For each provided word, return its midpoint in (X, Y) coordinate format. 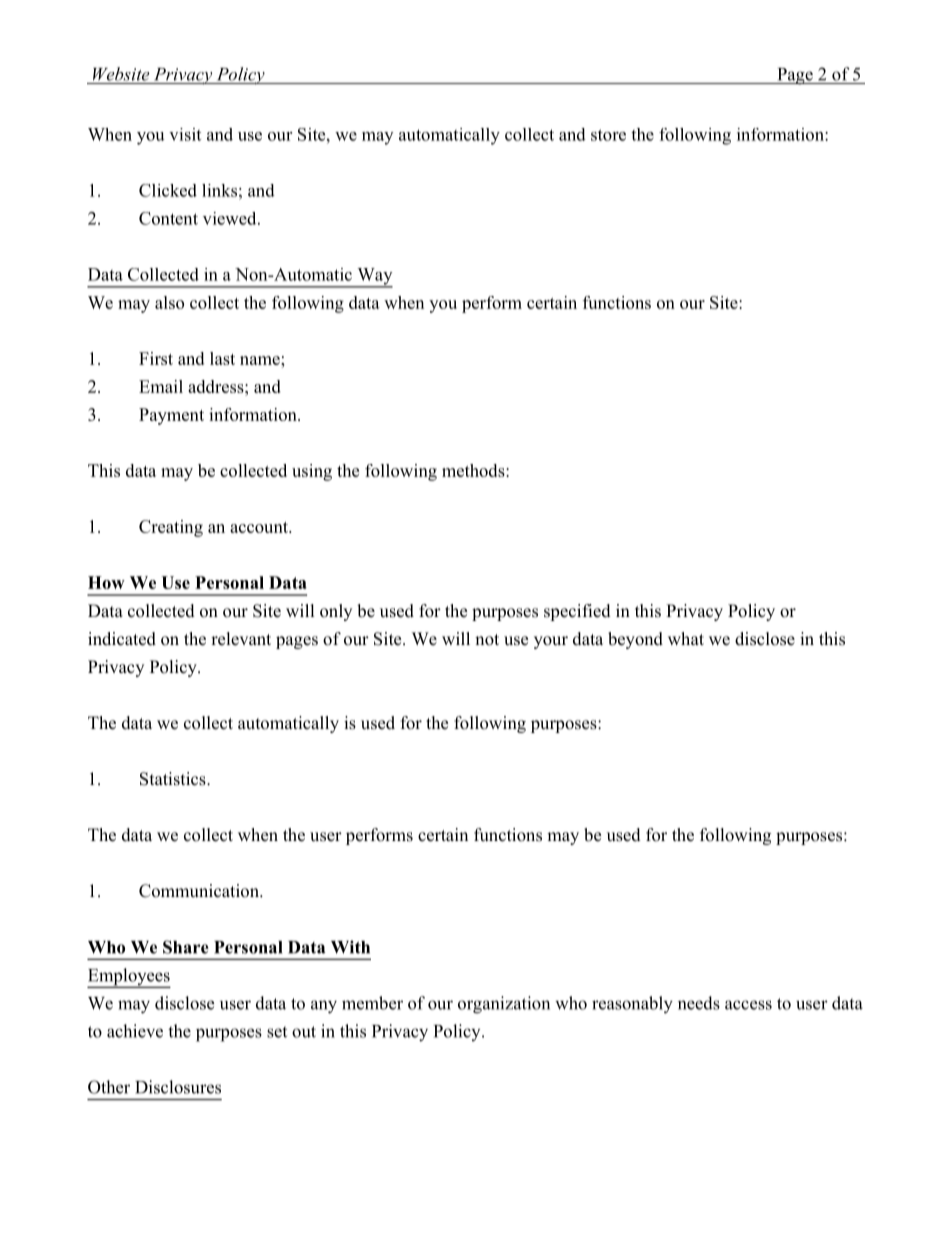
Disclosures (178, 1087)
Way (374, 277)
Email (161, 386)
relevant (241, 639)
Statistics (174, 779)
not (487, 640)
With (350, 947)
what (686, 638)
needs (699, 1003)
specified (577, 612)
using (312, 472)
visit (185, 134)
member (372, 1003)
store (608, 135)
